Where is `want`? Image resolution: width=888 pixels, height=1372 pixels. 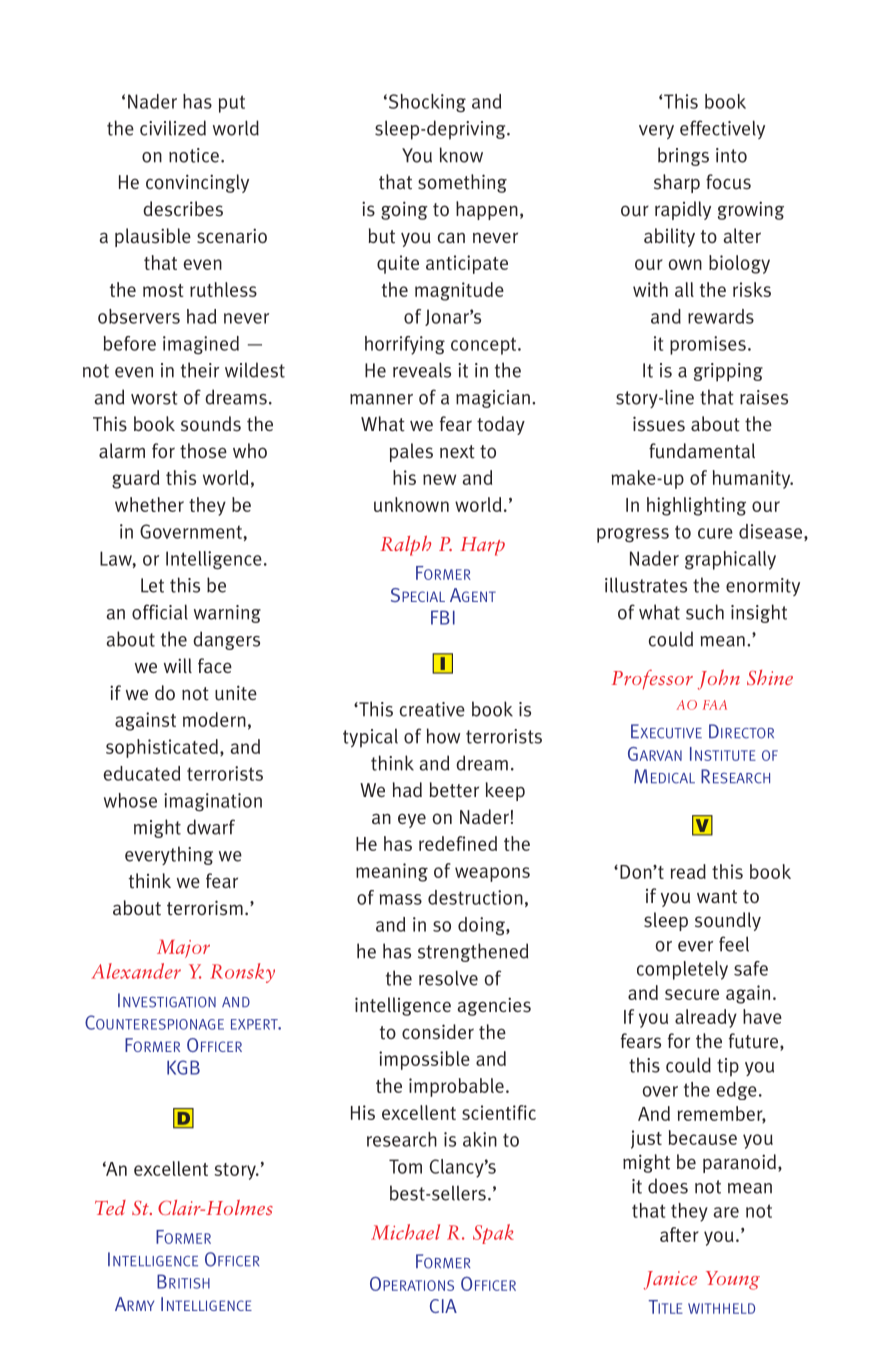 want is located at coordinates (717, 897).
